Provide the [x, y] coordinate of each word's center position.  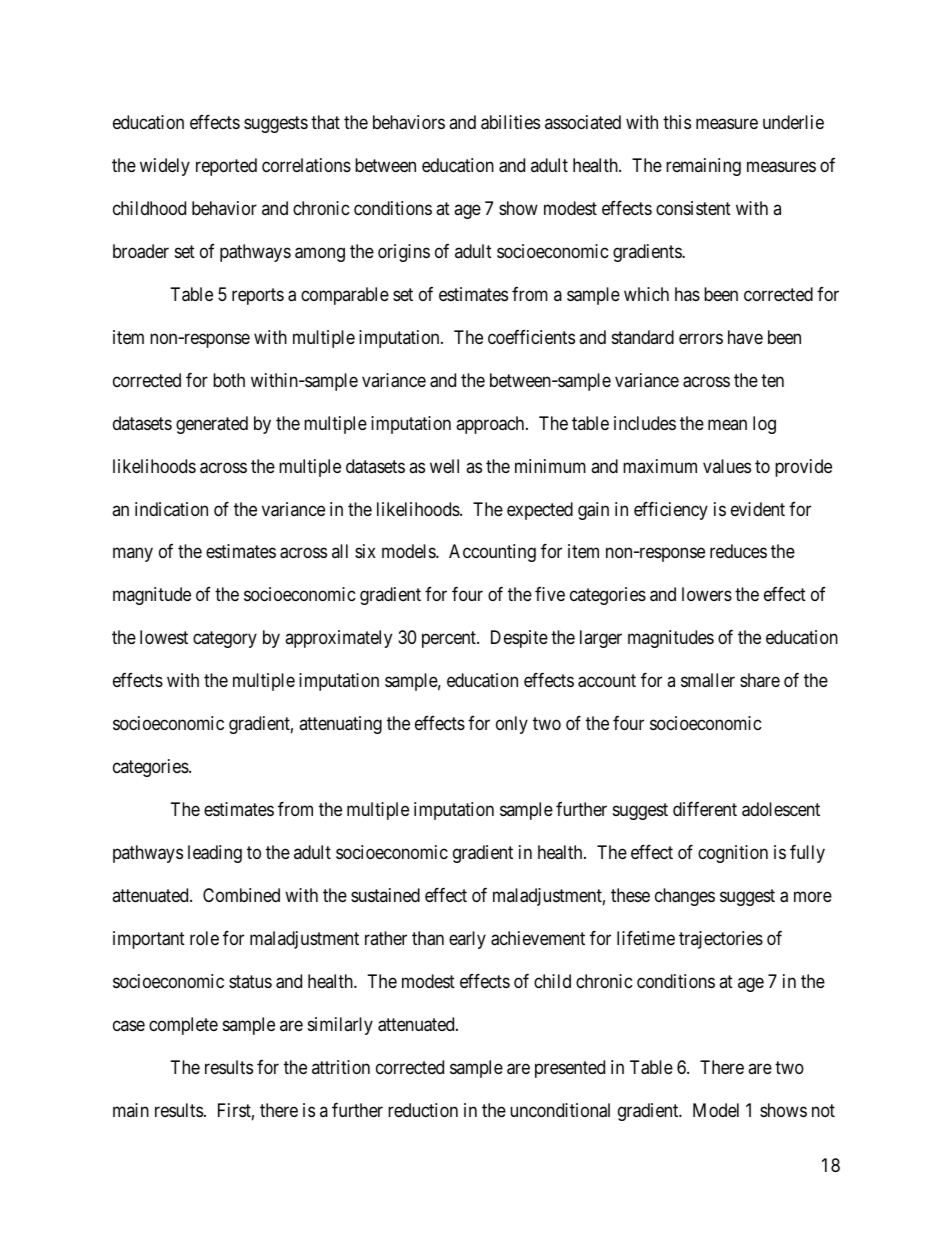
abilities [510, 122]
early [467, 940]
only [512, 725]
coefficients [531, 337]
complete [183, 1026]
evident [758, 509]
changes [685, 897]
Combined [241, 895]
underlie [793, 122]
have [745, 337]
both [229, 380]
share [760, 680]
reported [226, 167]
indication [171, 509]
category [225, 640]
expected [540, 511]
